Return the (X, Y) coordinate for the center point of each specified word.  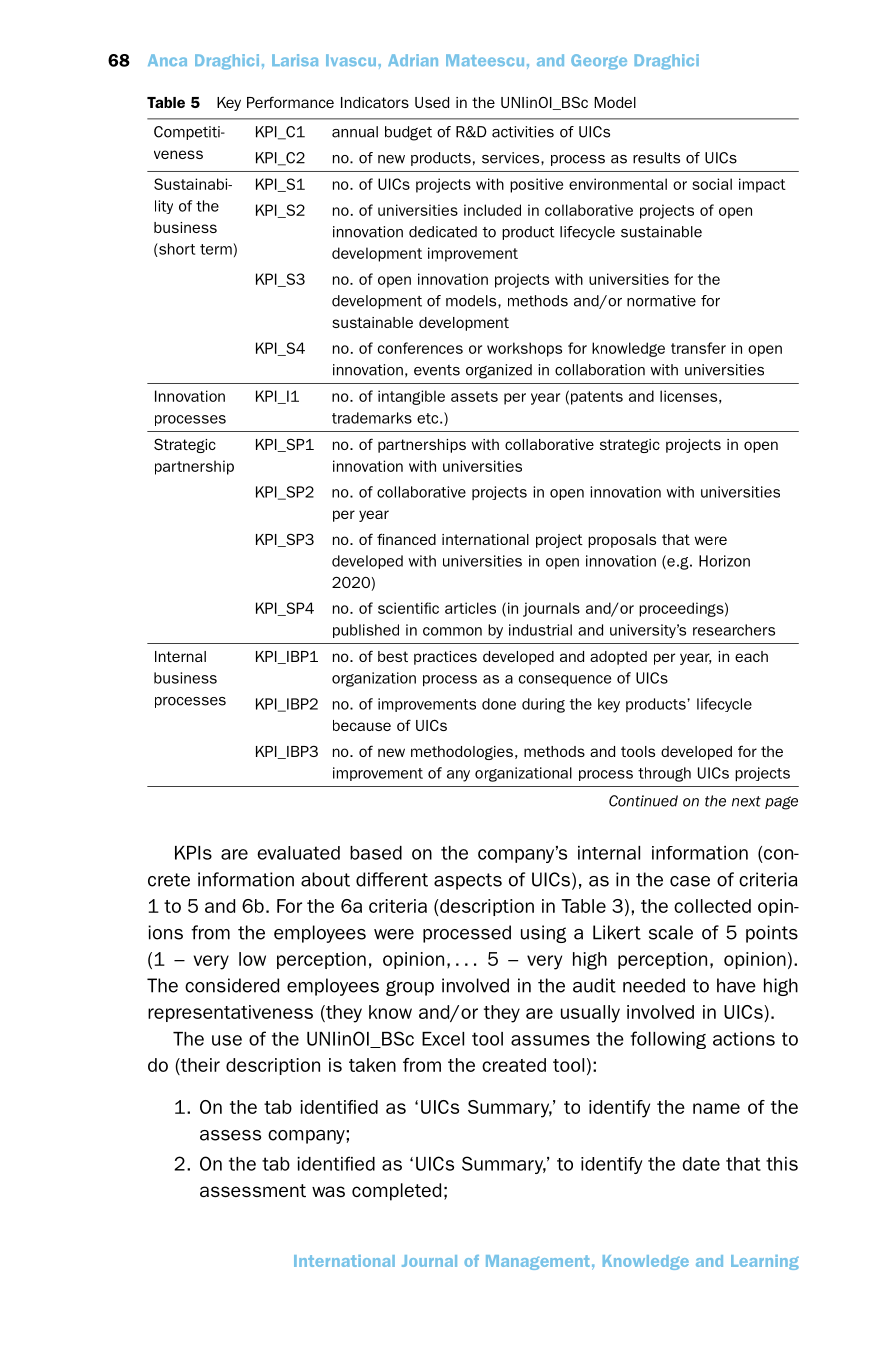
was (328, 1191)
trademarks (372, 418)
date (701, 1164)
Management (538, 1262)
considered (232, 985)
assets (474, 396)
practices (445, 658)
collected (712, 906)
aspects (468, 881)
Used (432, 102)
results (656, 158)
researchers (734, 630)
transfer (698, 348)
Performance (290, 102)
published (366, 631)
